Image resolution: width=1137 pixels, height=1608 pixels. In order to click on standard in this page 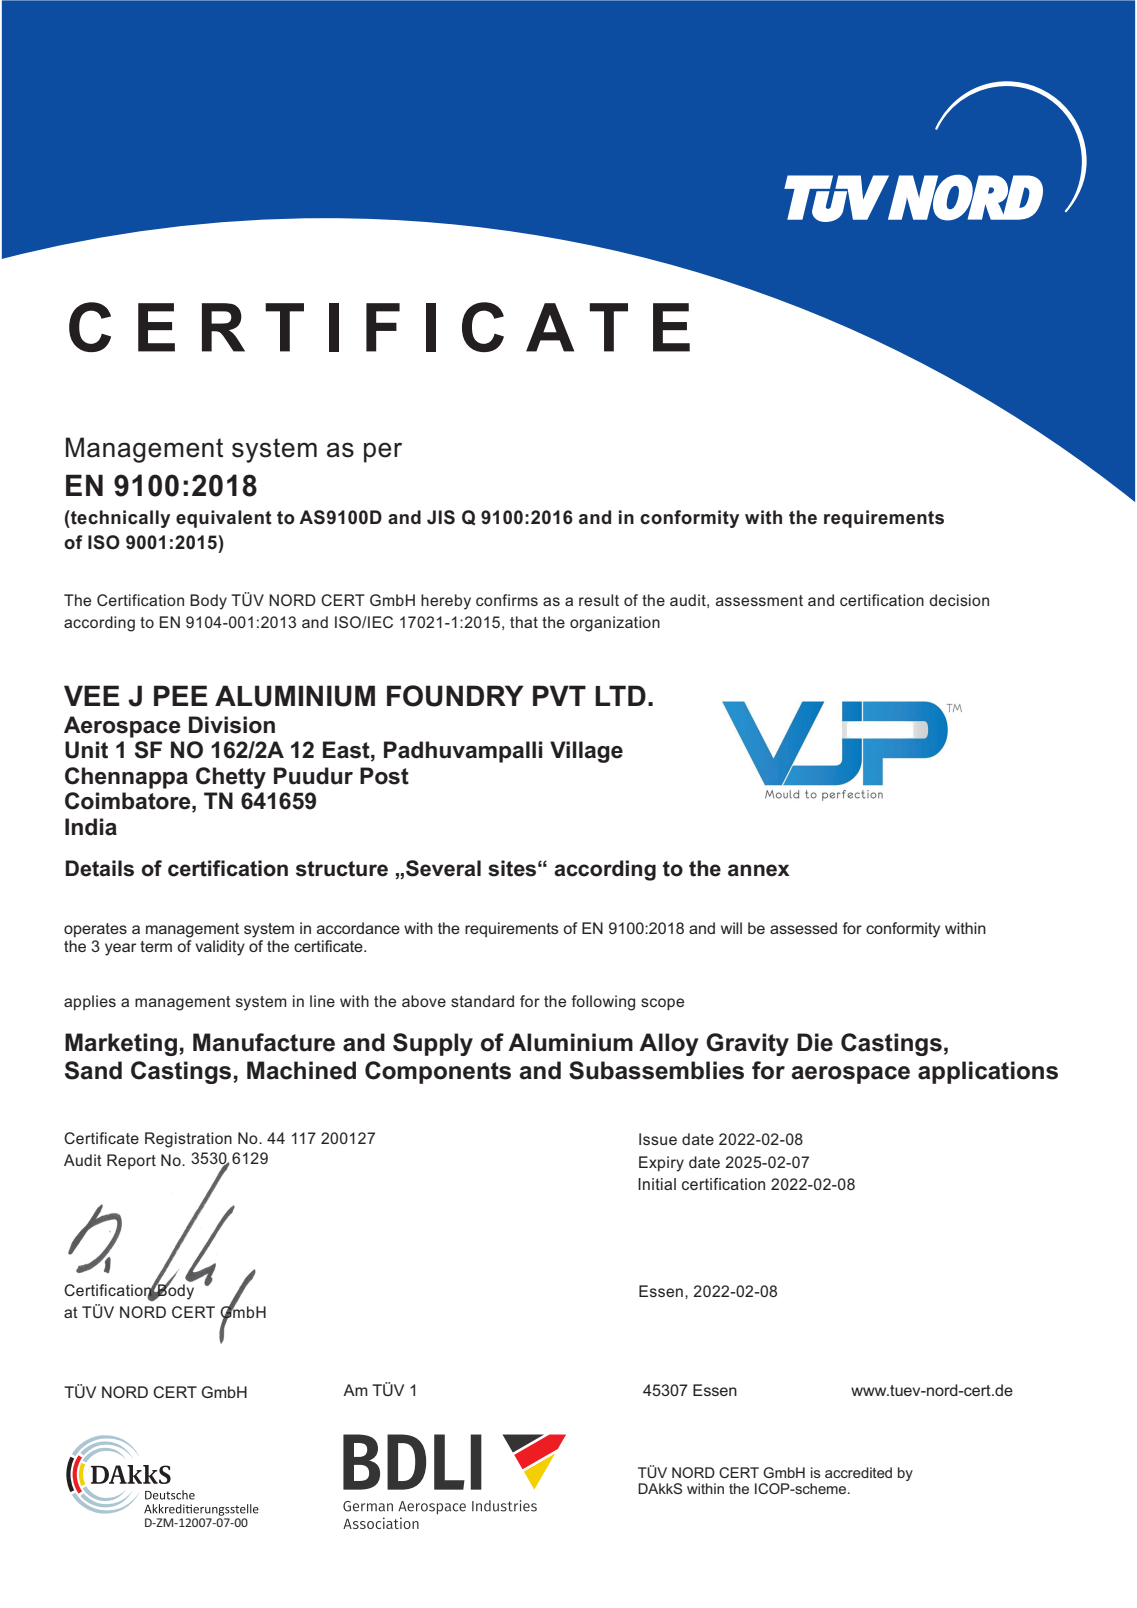, I will do `click(482, 1001)`.
